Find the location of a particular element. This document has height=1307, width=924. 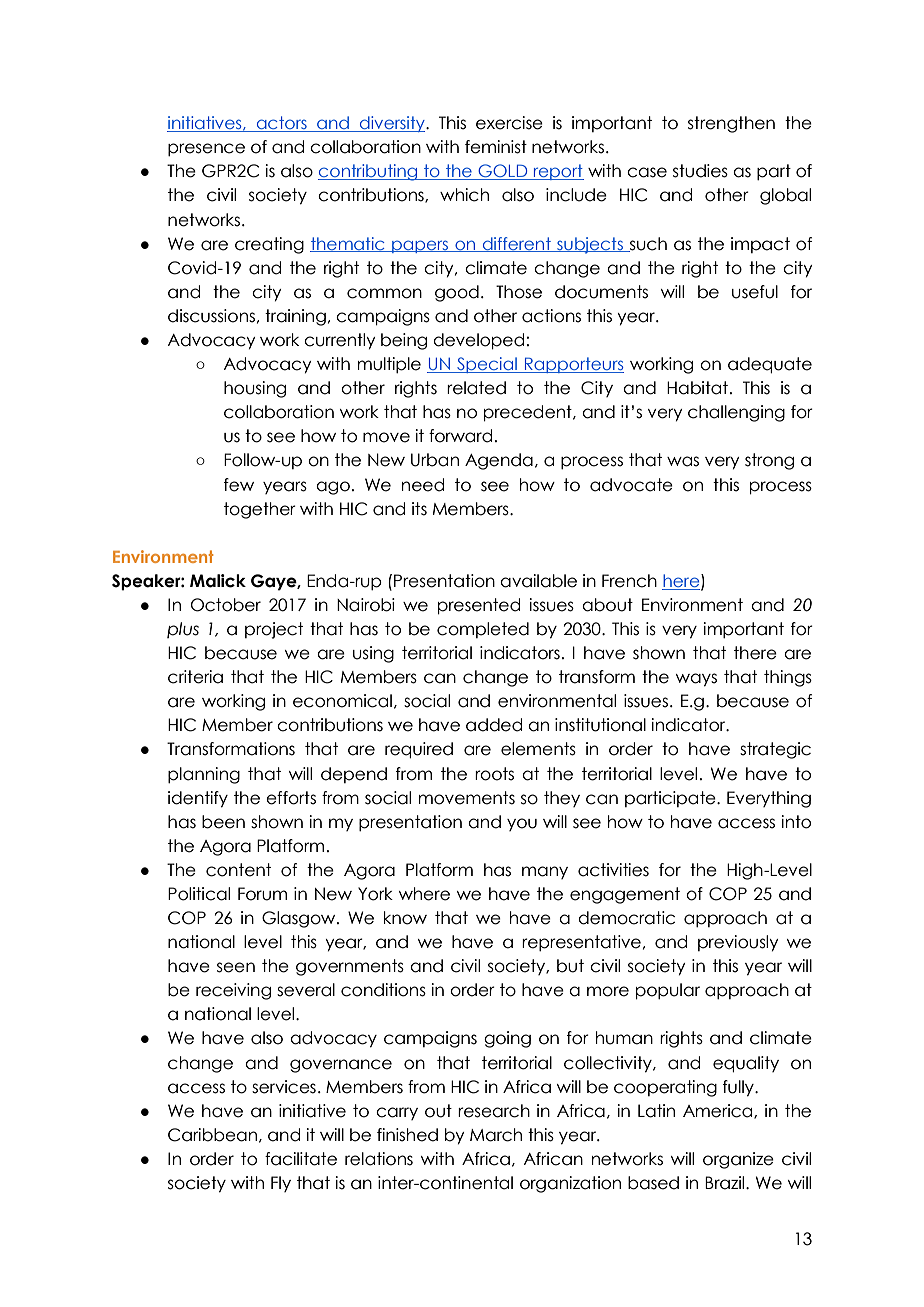

Fly is located at coordinates (281, 1184).
